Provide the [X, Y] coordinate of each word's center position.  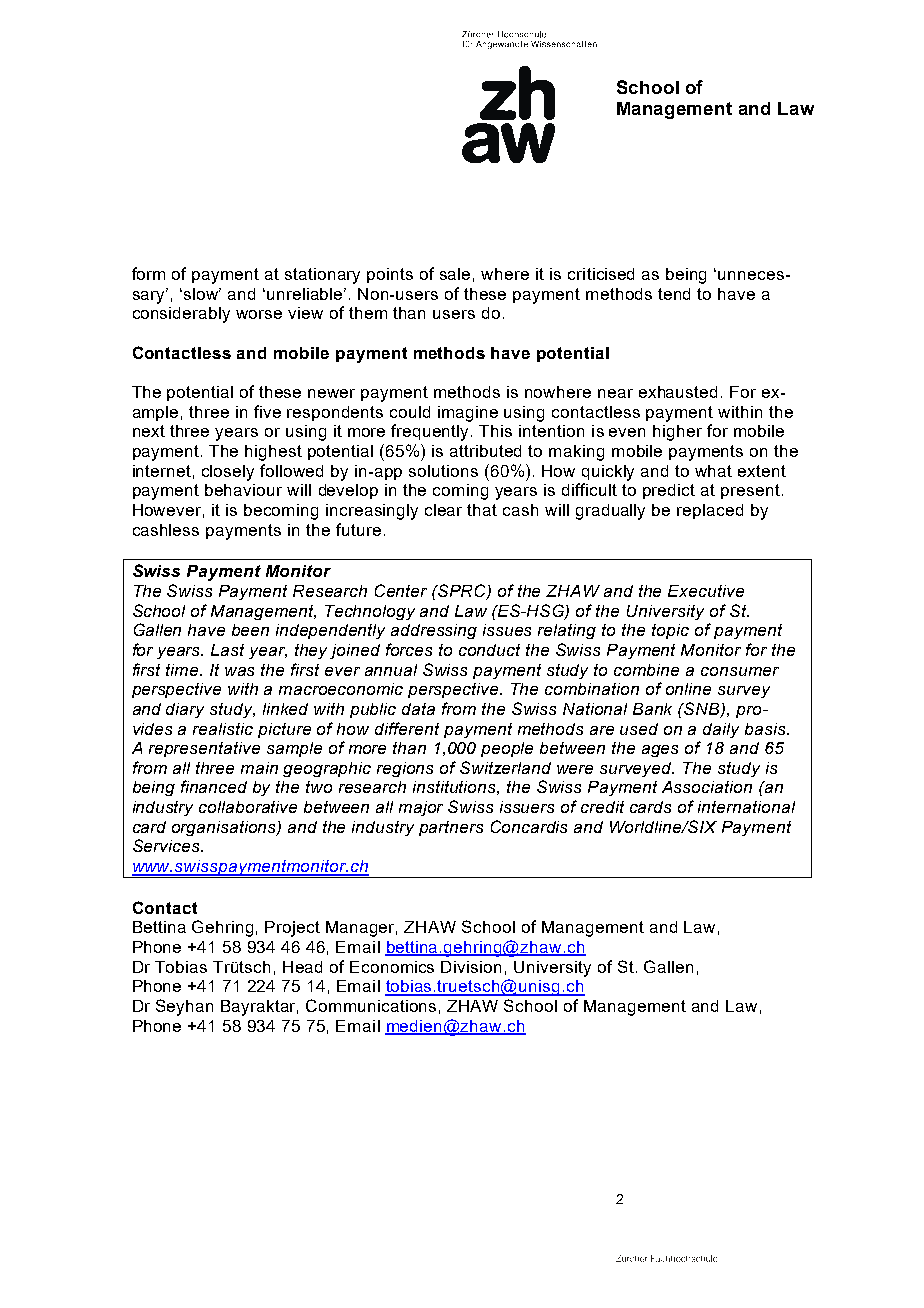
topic [670, 631]
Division [471, 967]
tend [674, 294]
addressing [434, 631]
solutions [443, 471]
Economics [392, 967]
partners [451, 828]
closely [228, 473]
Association [707, 787]
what [713, 471]
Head [302, 967]
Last [227, 650]
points [390, 275]
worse [259, 314]
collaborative [248, 807]
